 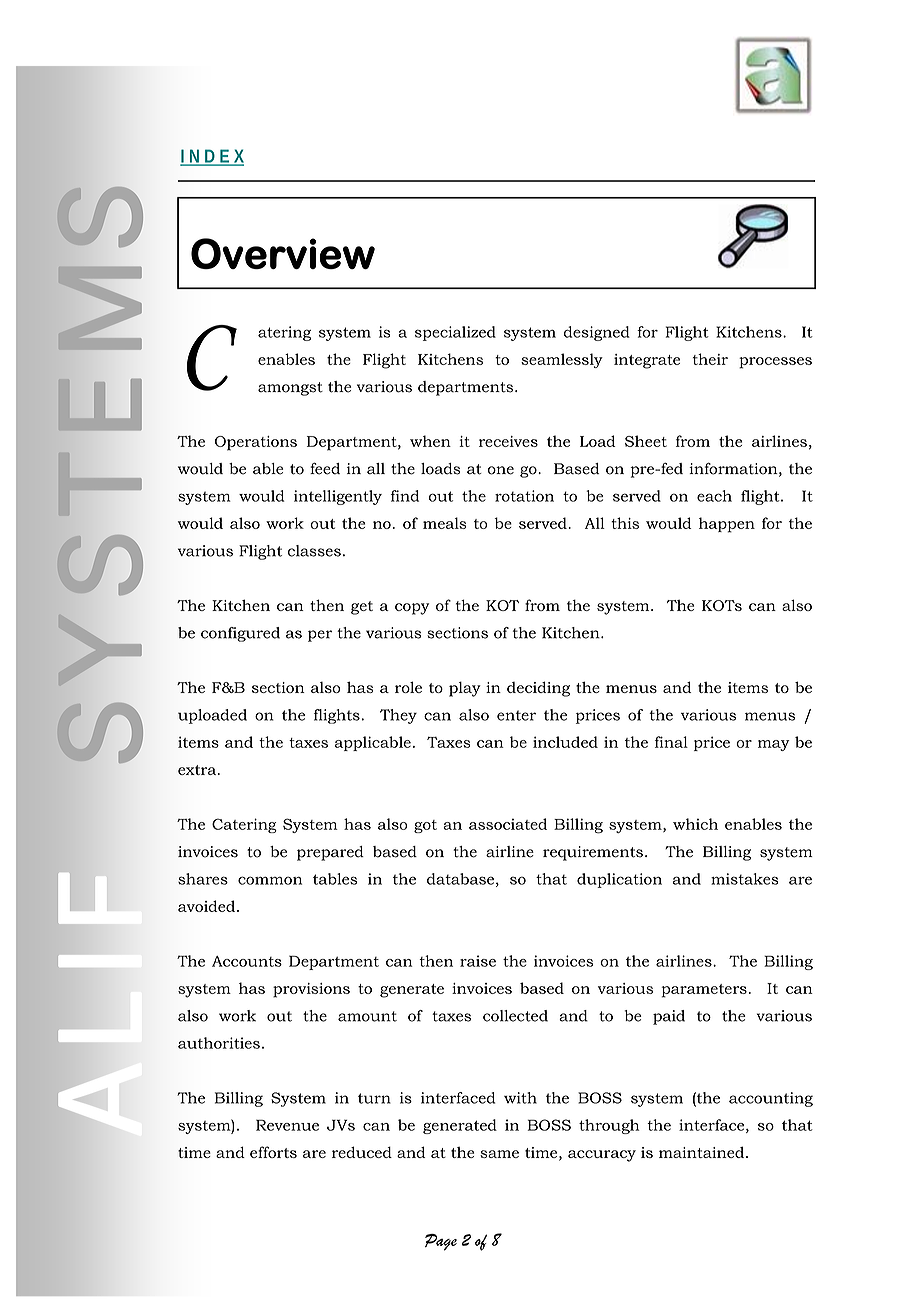 I want to click on efforts, so click(x=273, y=1152).
